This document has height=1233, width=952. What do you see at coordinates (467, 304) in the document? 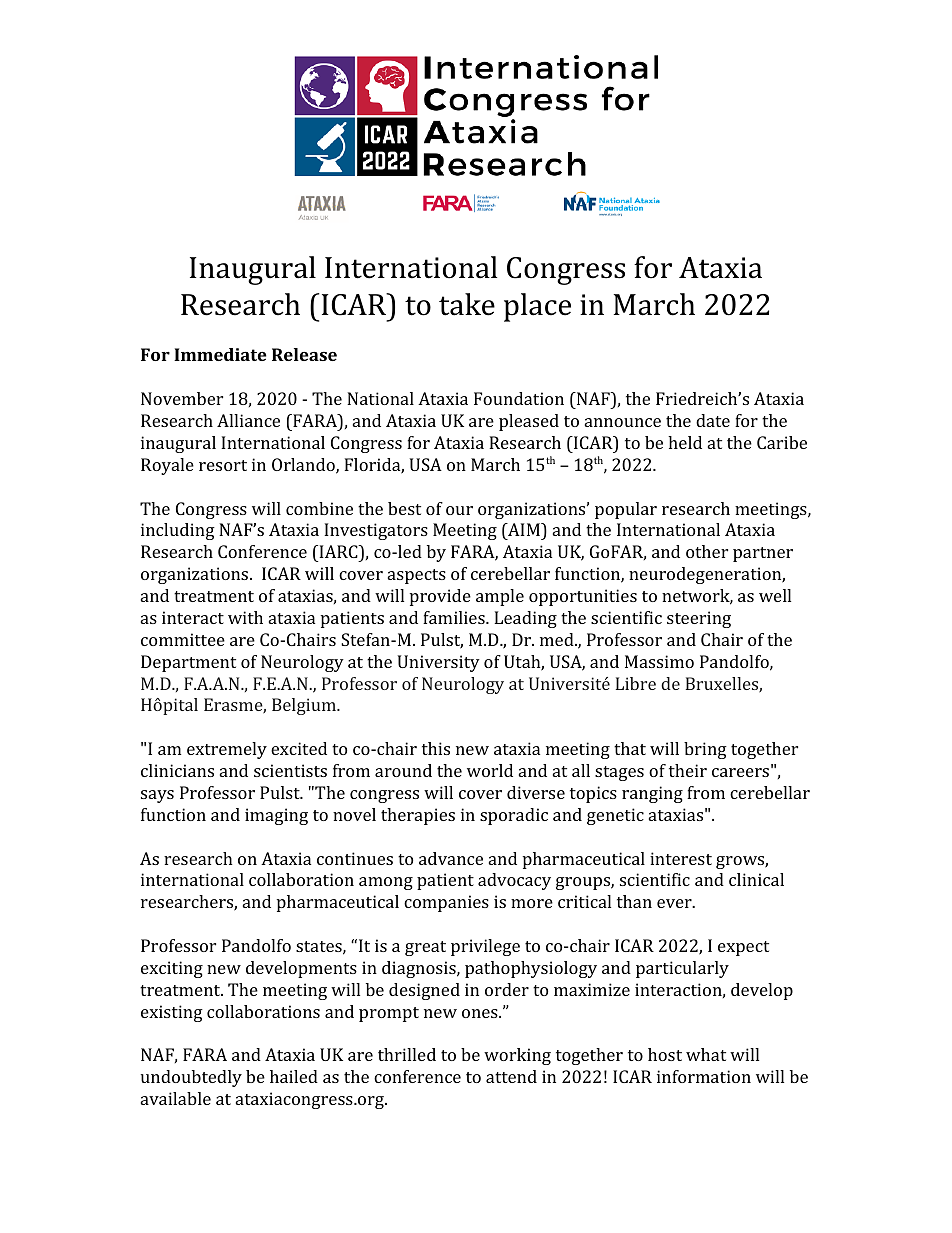
I see `take` at bounding box center [467, 304].
